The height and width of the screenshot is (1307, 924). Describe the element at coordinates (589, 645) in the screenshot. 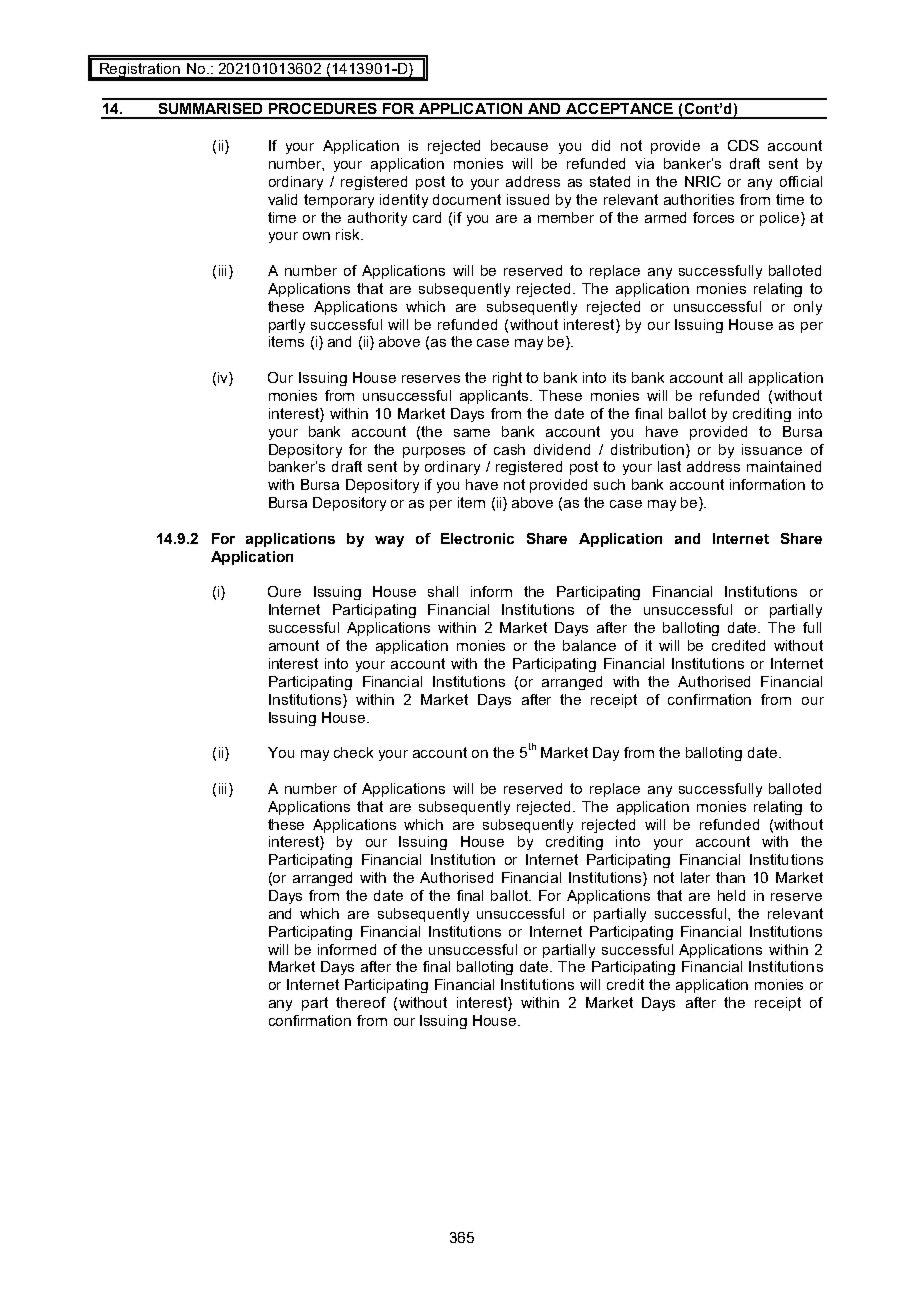

I see `balance` at that location.
